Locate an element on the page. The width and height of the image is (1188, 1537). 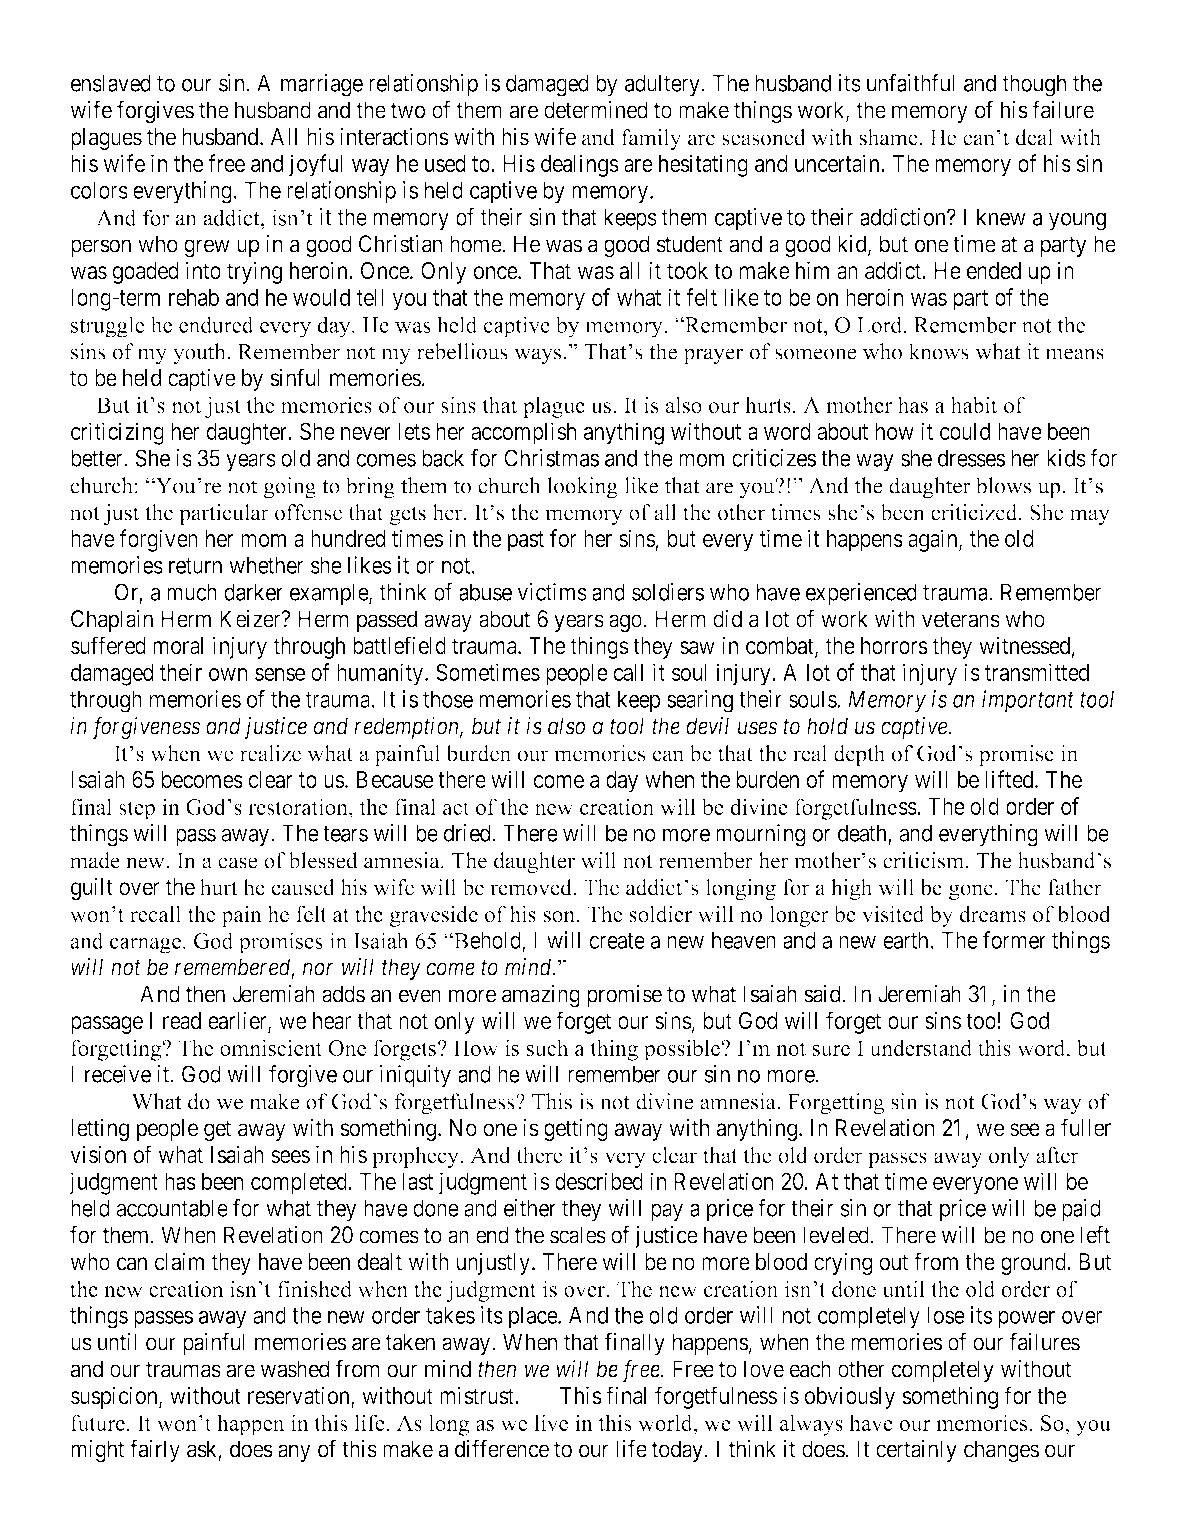
family is located at coordinates (651, 139).
